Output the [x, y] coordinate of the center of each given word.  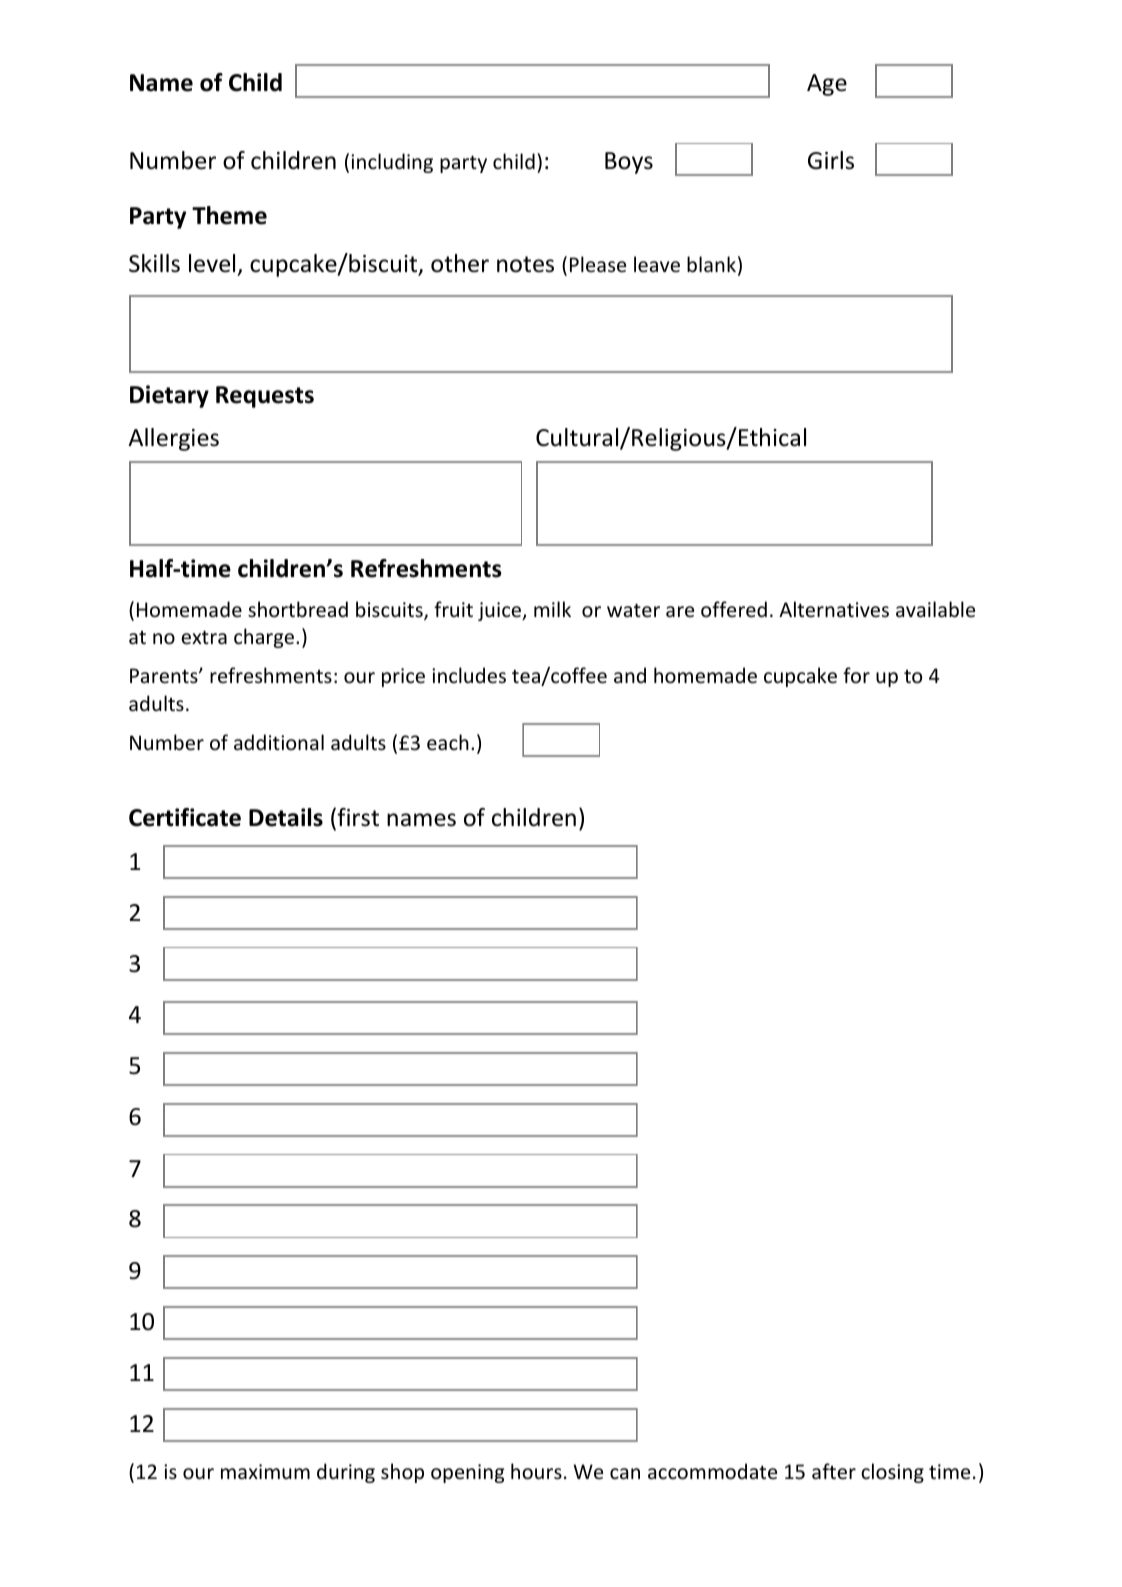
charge [265, 638]
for [856, 675]
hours [536, 1471]
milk [552, 609]
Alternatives [834, 609]
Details [286, 817]
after [834, 1471]
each [448, 742]
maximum [265, 1471]
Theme [229, 215]
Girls [831, 160]
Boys [629, 163]
